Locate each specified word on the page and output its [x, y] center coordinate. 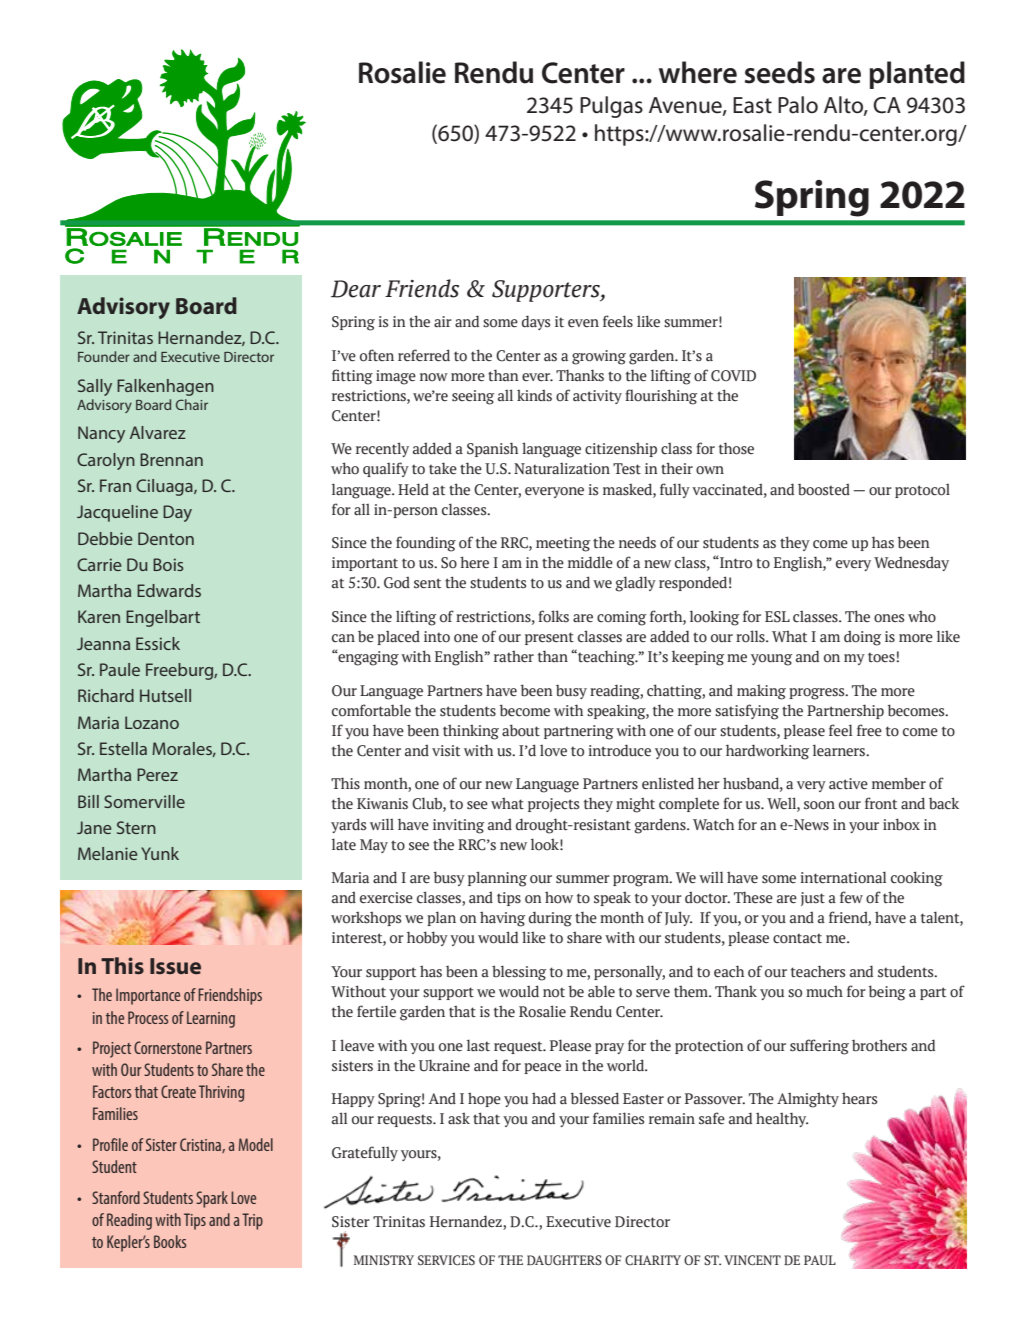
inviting [458, 826]
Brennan [171, 459]
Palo [798, 105]
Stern [136, 827]
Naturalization [562, 469]
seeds [780, 72]
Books [170, 1241]
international [843, 877]
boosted [824, 489]
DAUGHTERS [564, 1260]
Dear [356, 289]
